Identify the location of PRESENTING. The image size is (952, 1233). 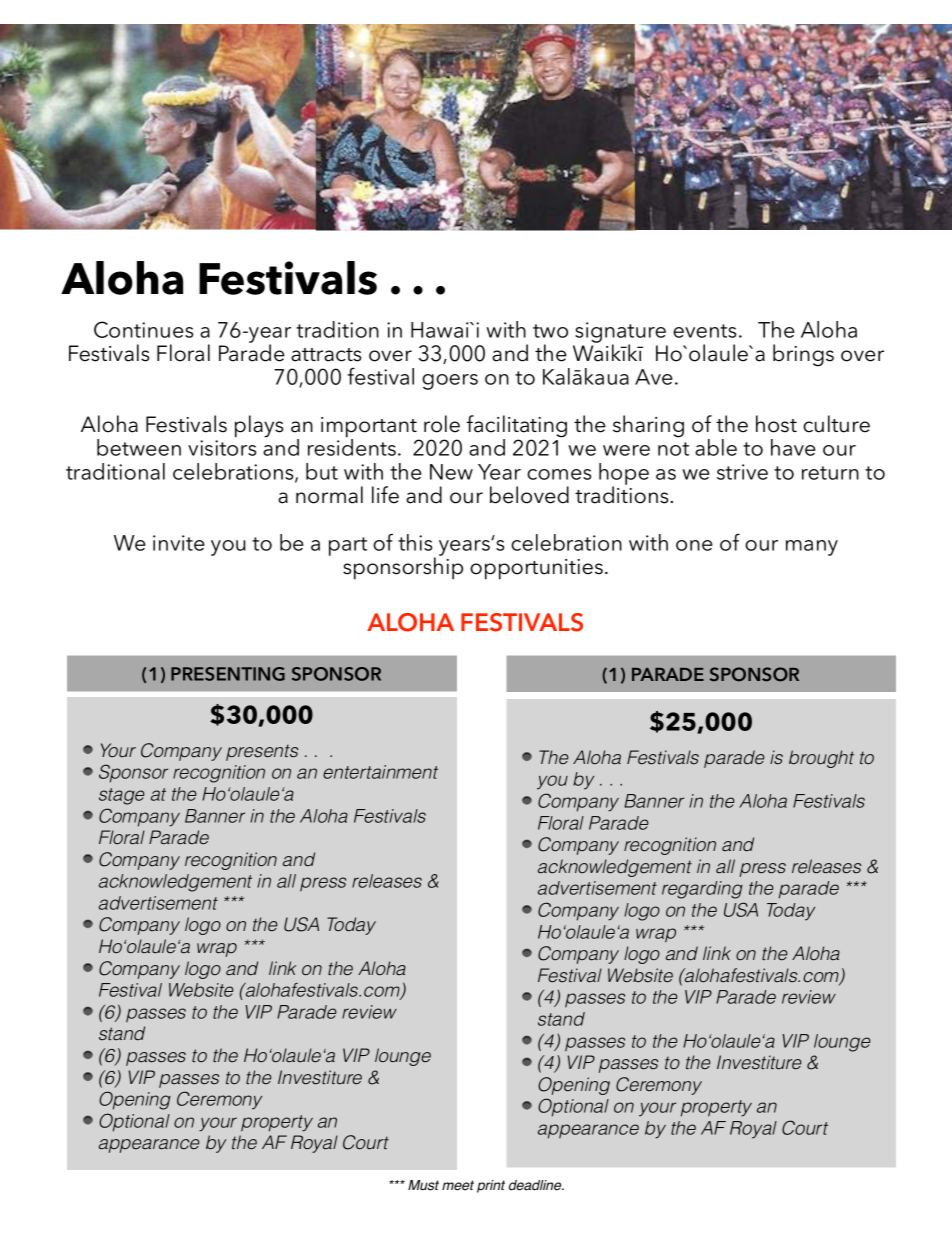
(228, 674).
